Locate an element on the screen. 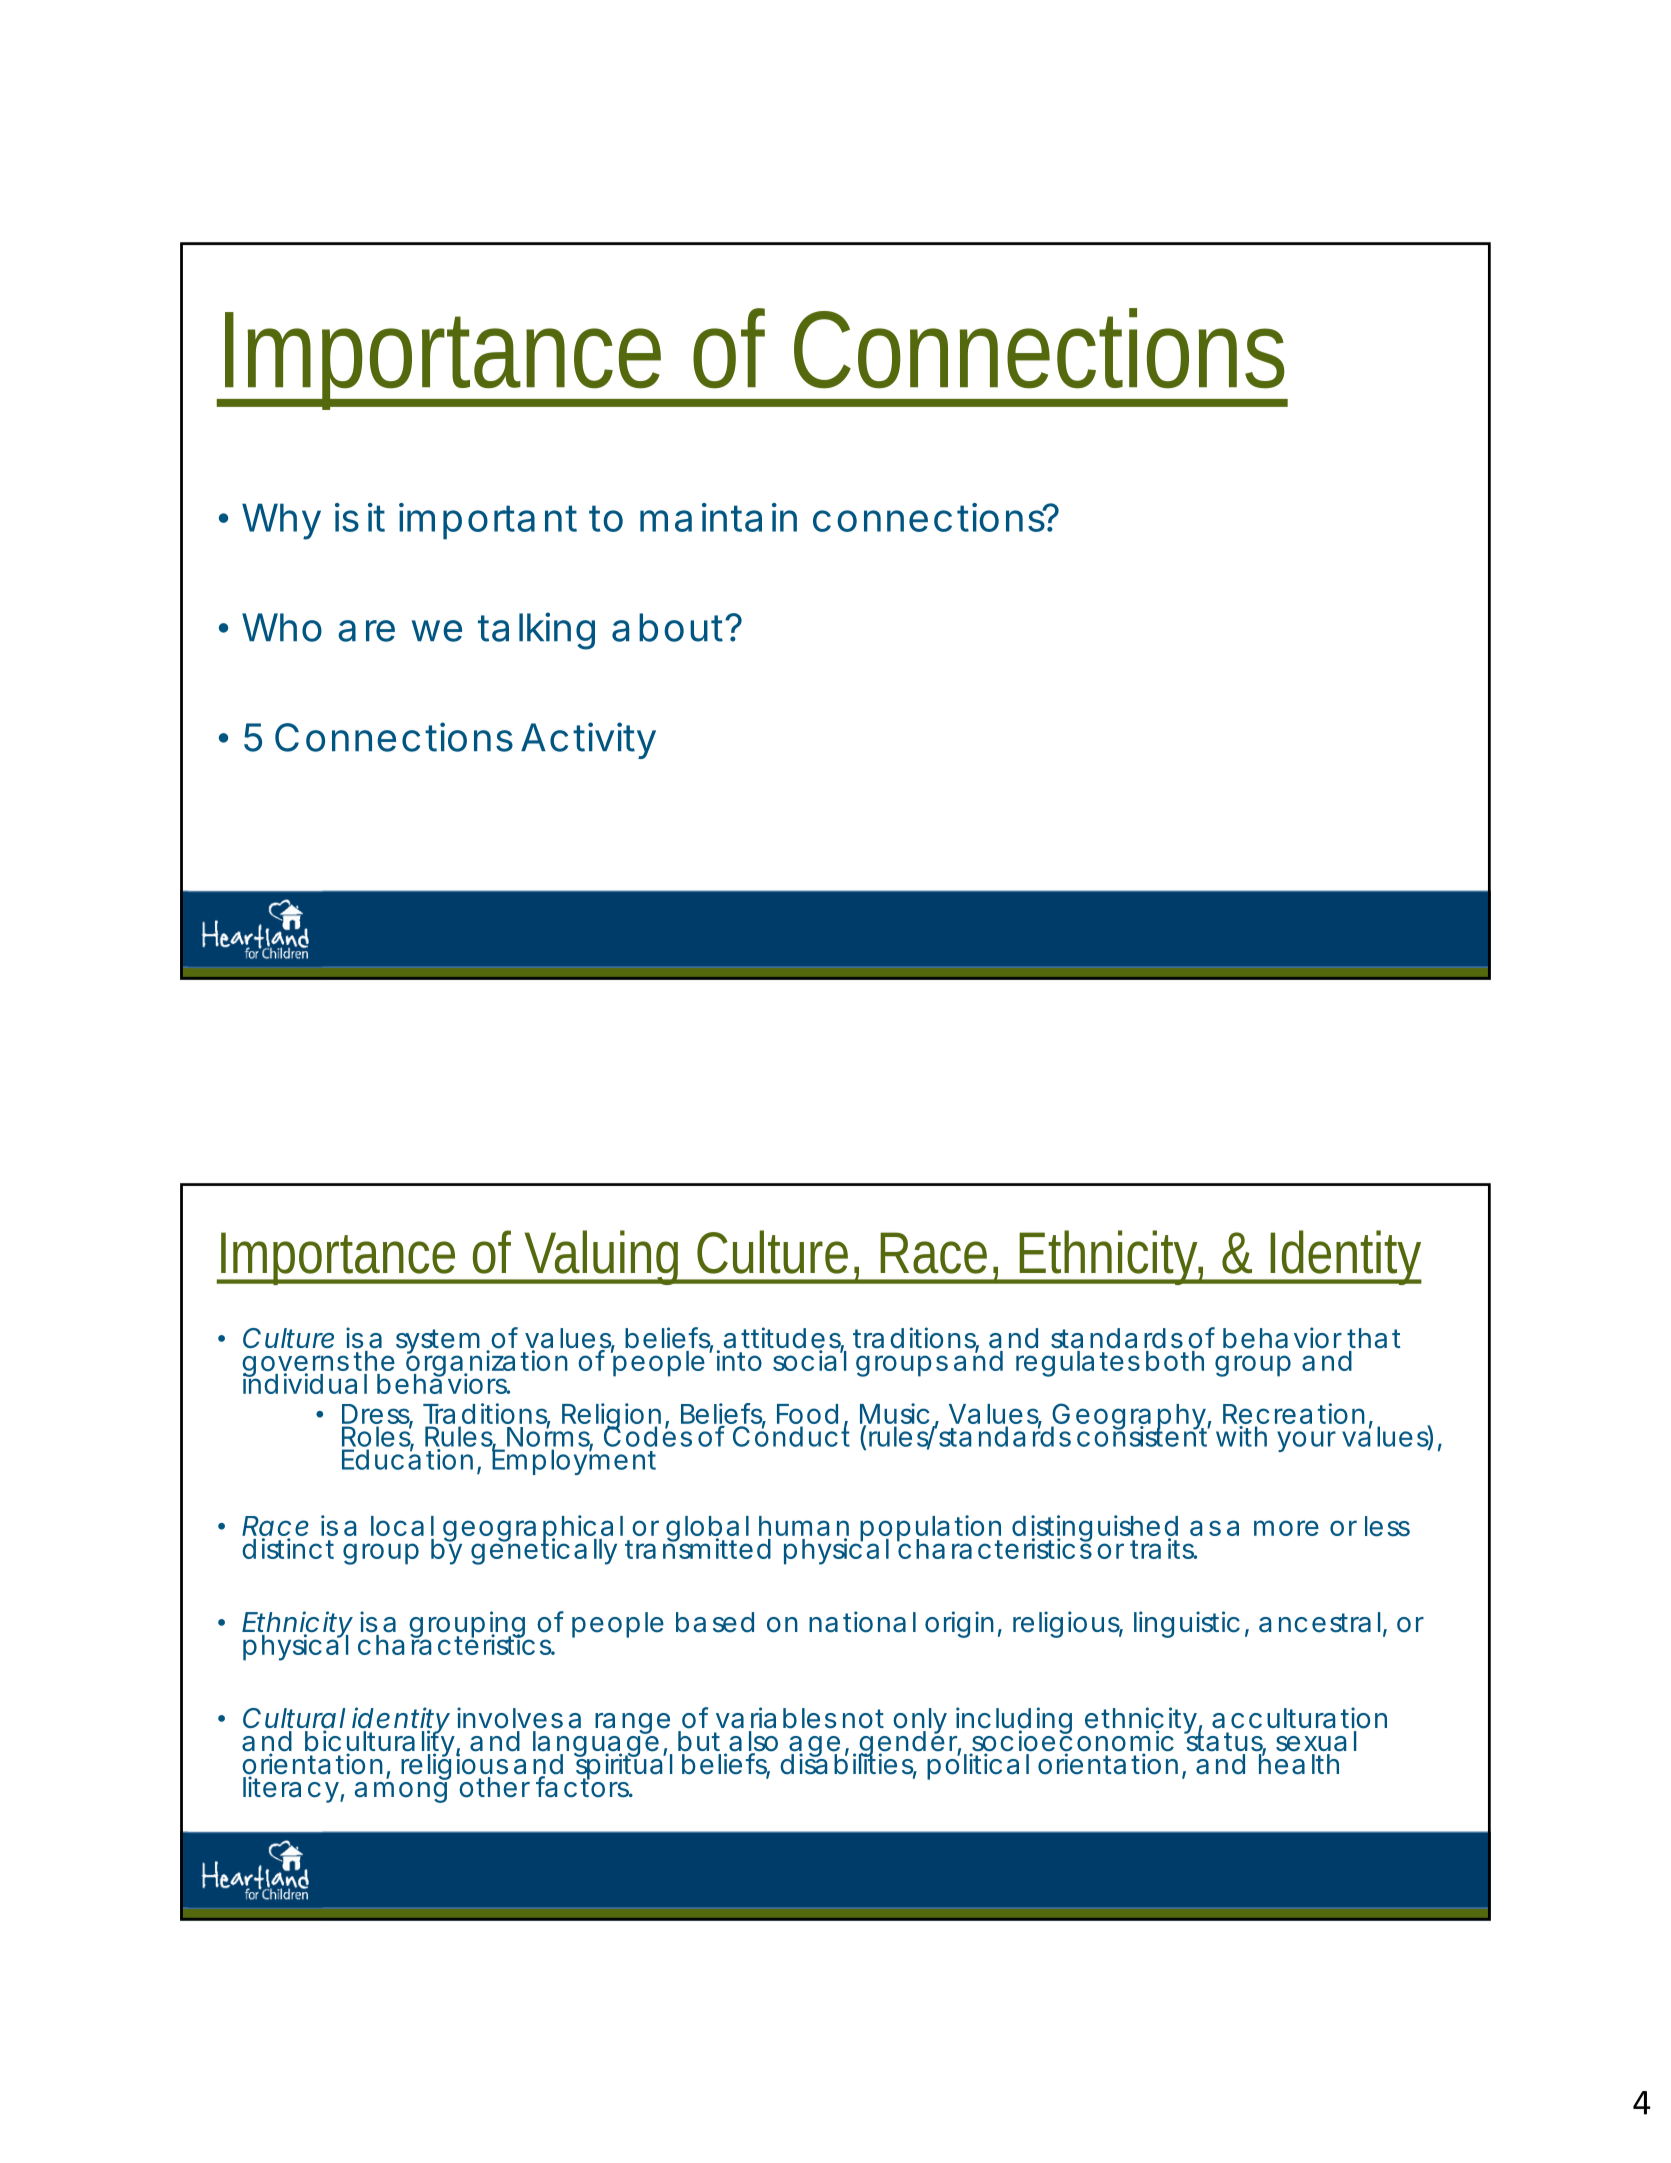 This screenshot has width=1671, height=2163. into is located at coordinates (739, 1360).
